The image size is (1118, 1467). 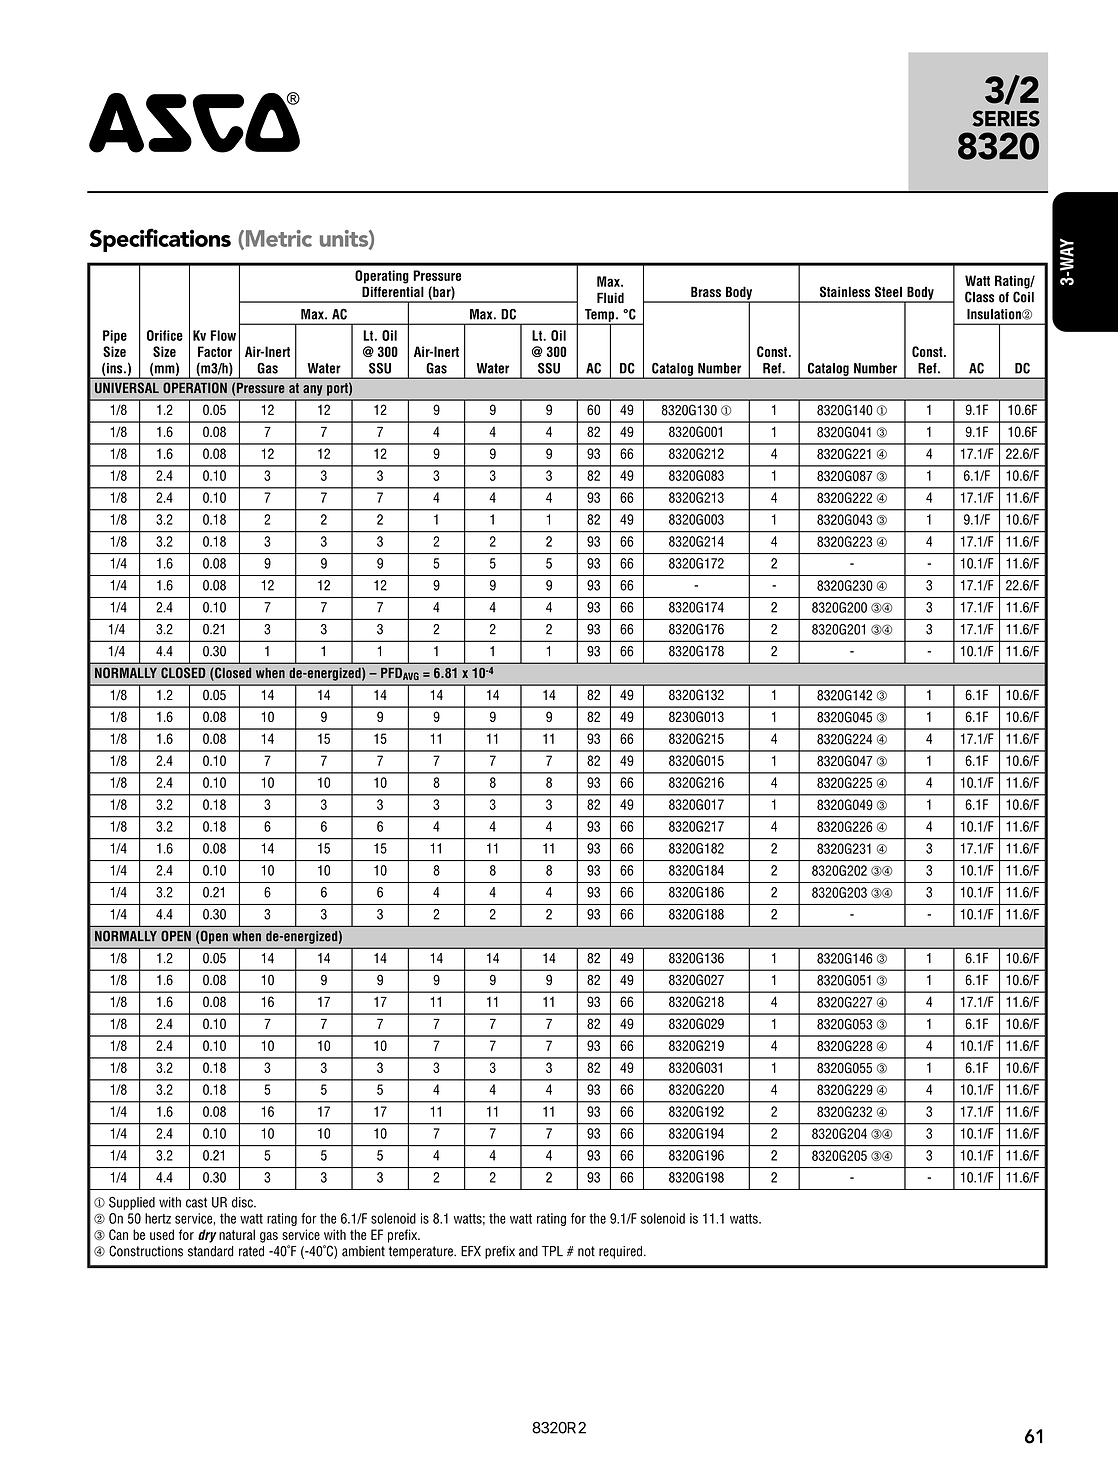 What do you see at coordinates (1006, 118) in the page?
I see `SERIES` at bounding box center [1006, 118].
